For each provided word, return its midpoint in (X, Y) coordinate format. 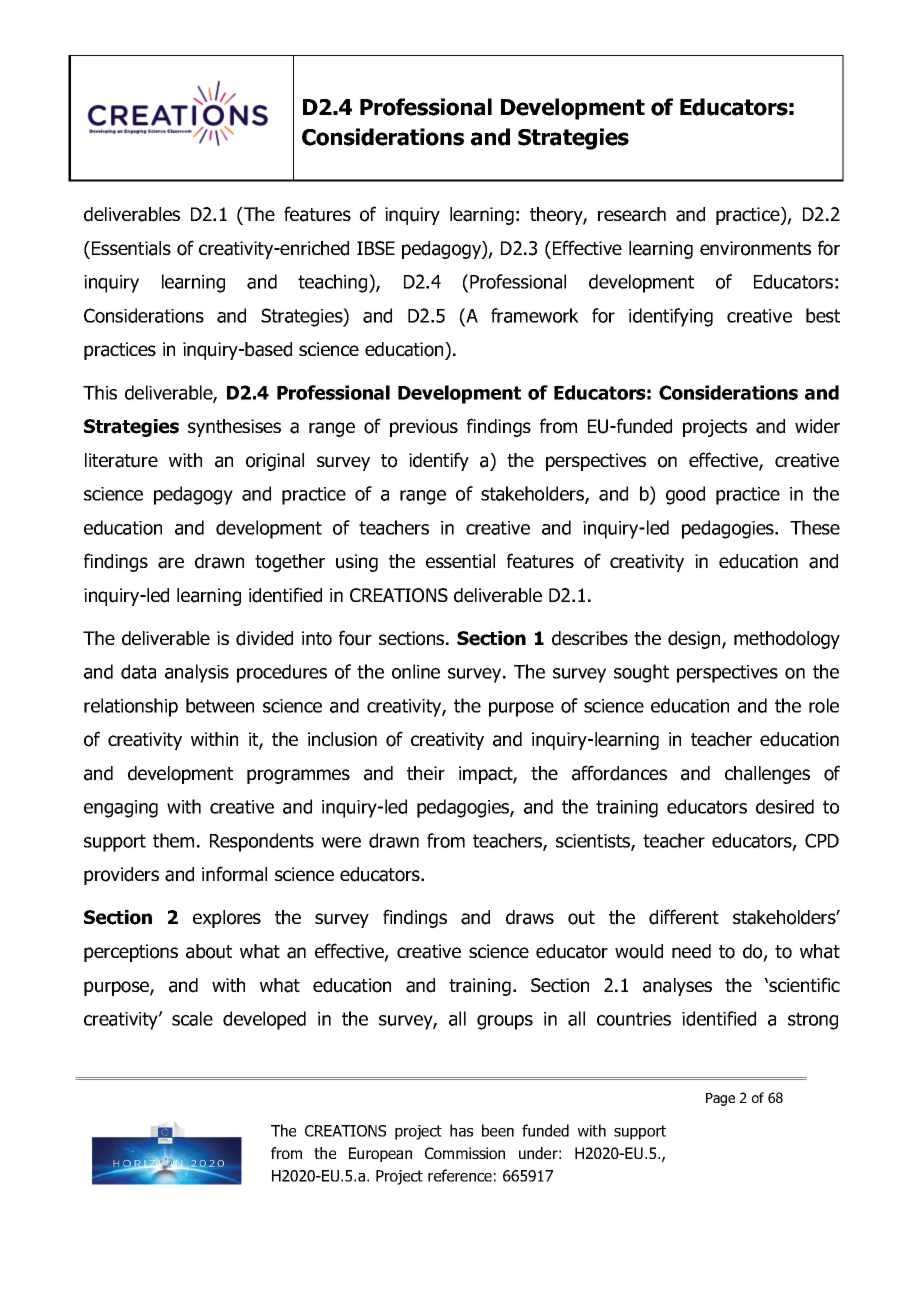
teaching (334, 283)
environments (755, 248)
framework (535, 315)
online (416, 671)
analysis (197, 673)
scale (192, 1018)
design (695, 640)
